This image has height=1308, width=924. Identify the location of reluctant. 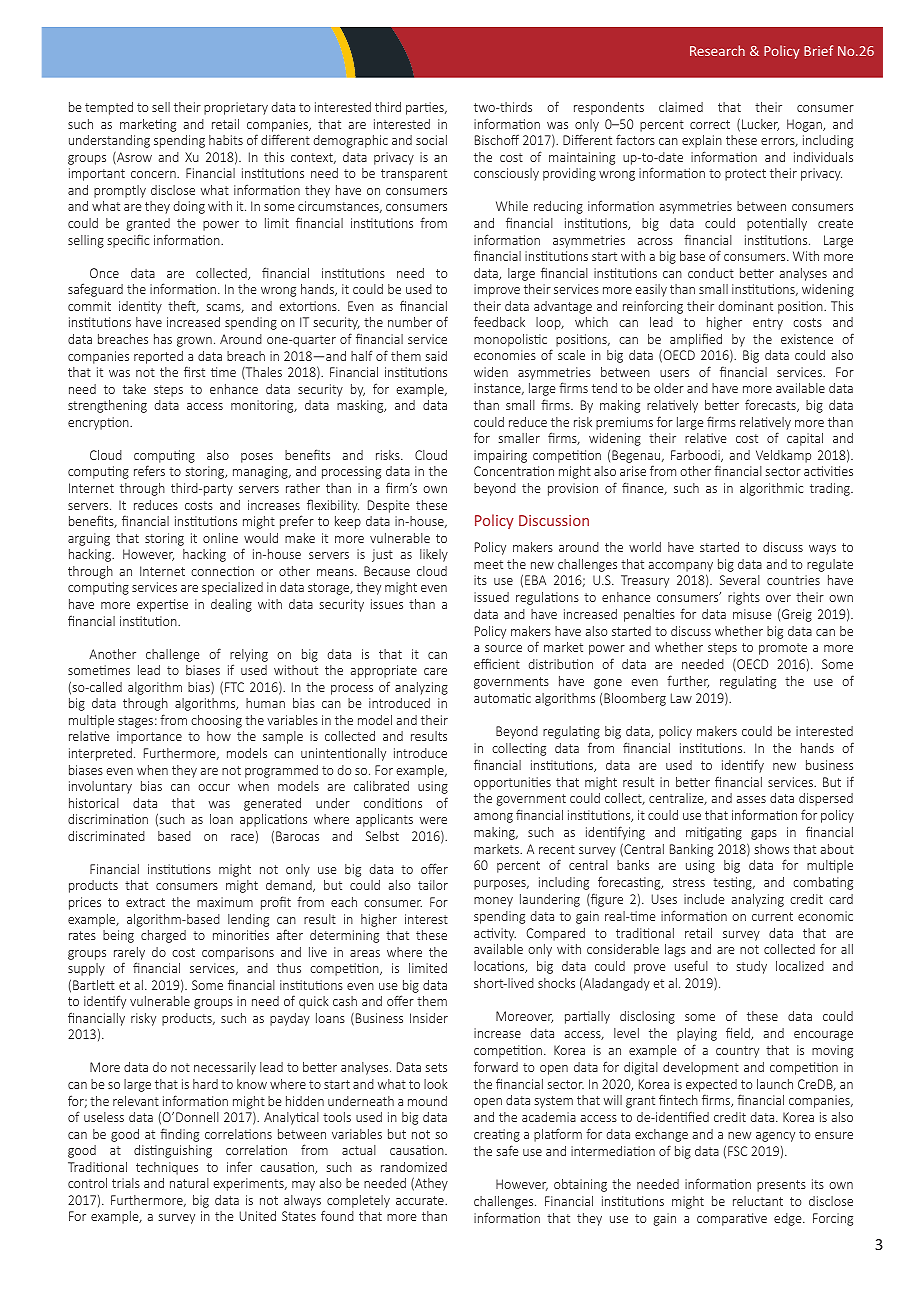
(758, 1201).
